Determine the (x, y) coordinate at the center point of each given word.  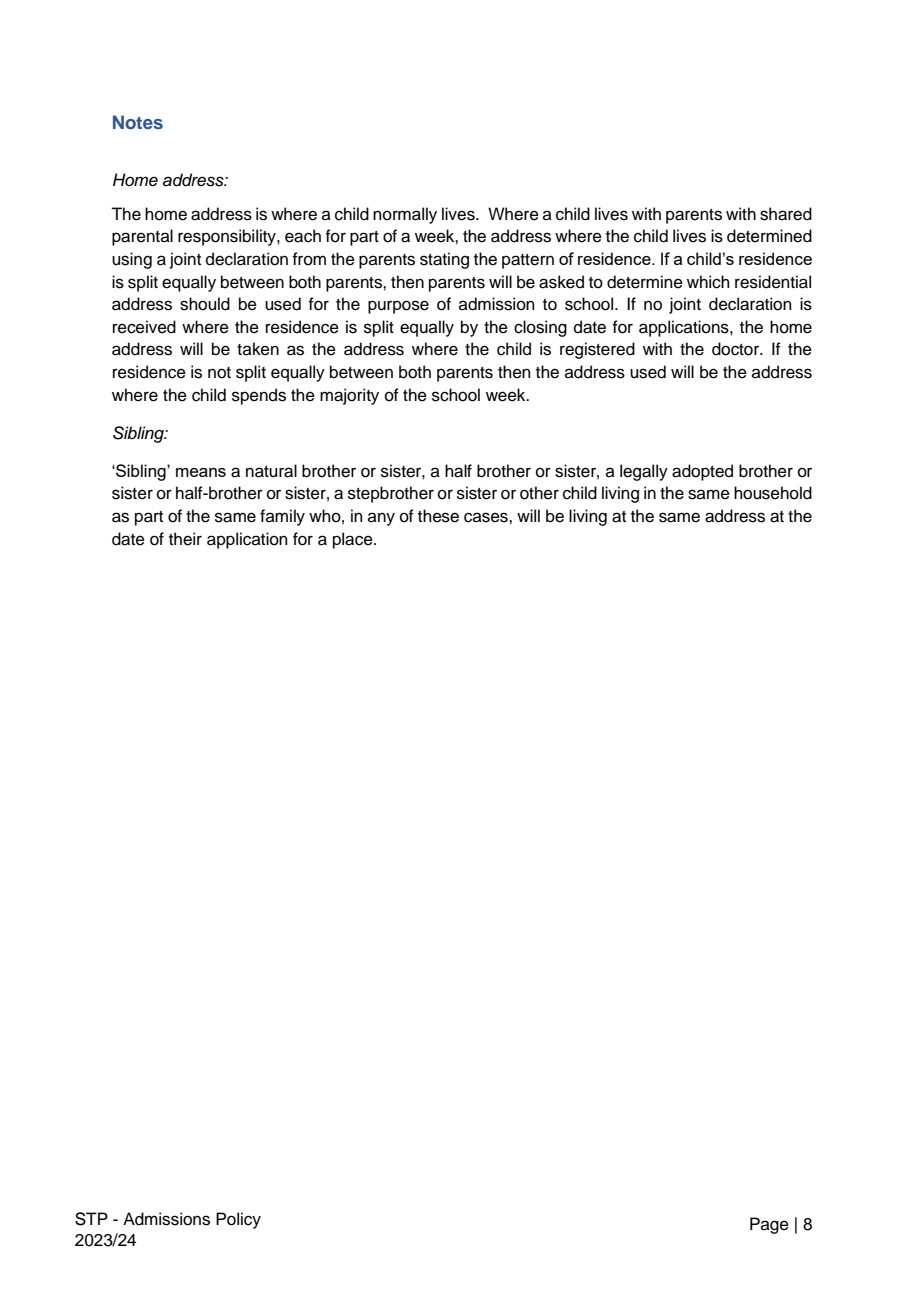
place (354, 540)
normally (405, 215)
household (773, 493)
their (185, 539)
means (201, 472)
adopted (702, 472)
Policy (238, 1220)
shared (786, 214)
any (381, 519)
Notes (138, 122)
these (438, 516)
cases (487, 517)
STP (91, 1219)
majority (349, 396)
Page (769, 1225)
